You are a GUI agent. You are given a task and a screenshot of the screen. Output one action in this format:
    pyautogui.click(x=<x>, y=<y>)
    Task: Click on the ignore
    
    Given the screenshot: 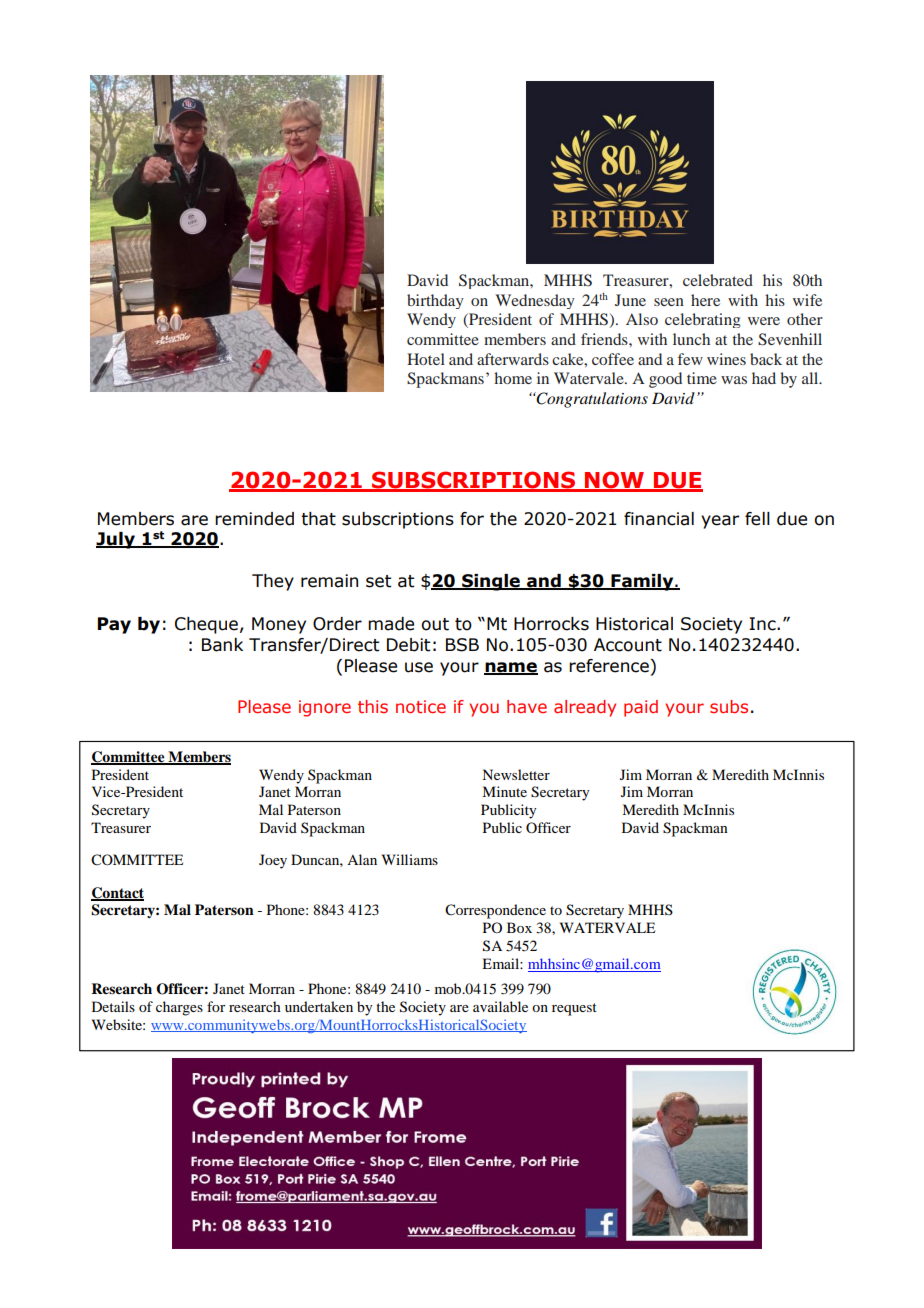 What is the action you would take?
    pyautogui.click(x=325, y=708)
